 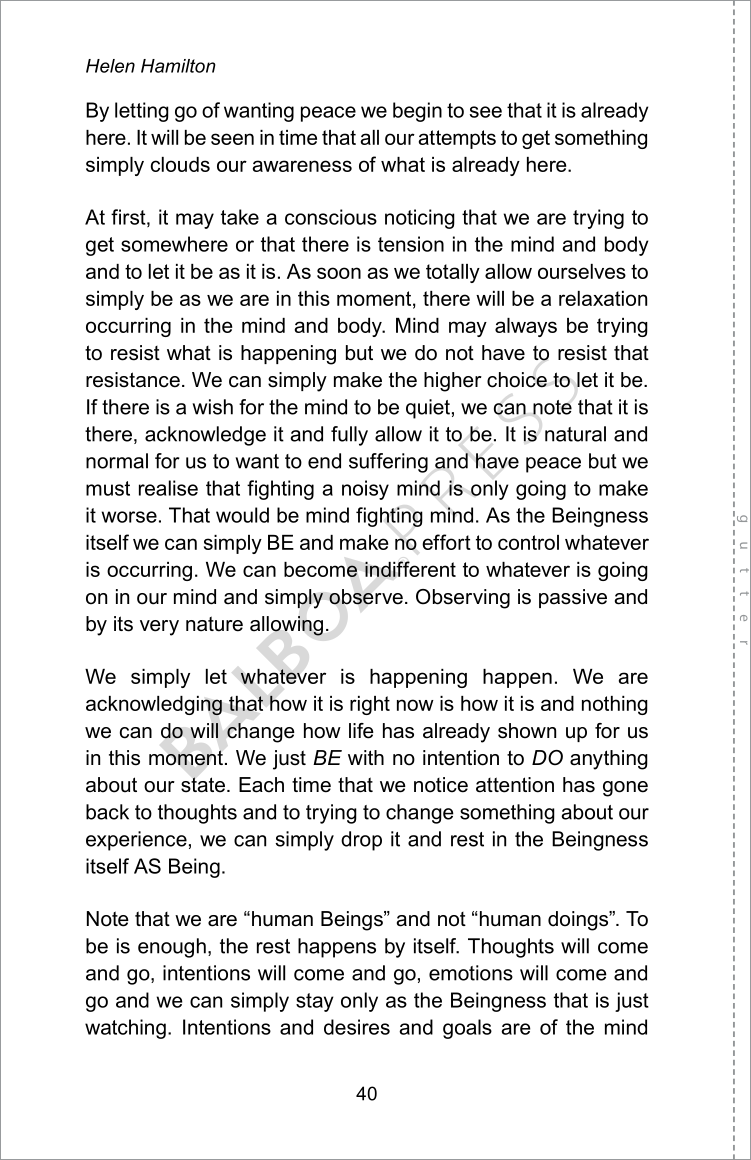 I want to click on attempts, so click(x=457, y=139).
